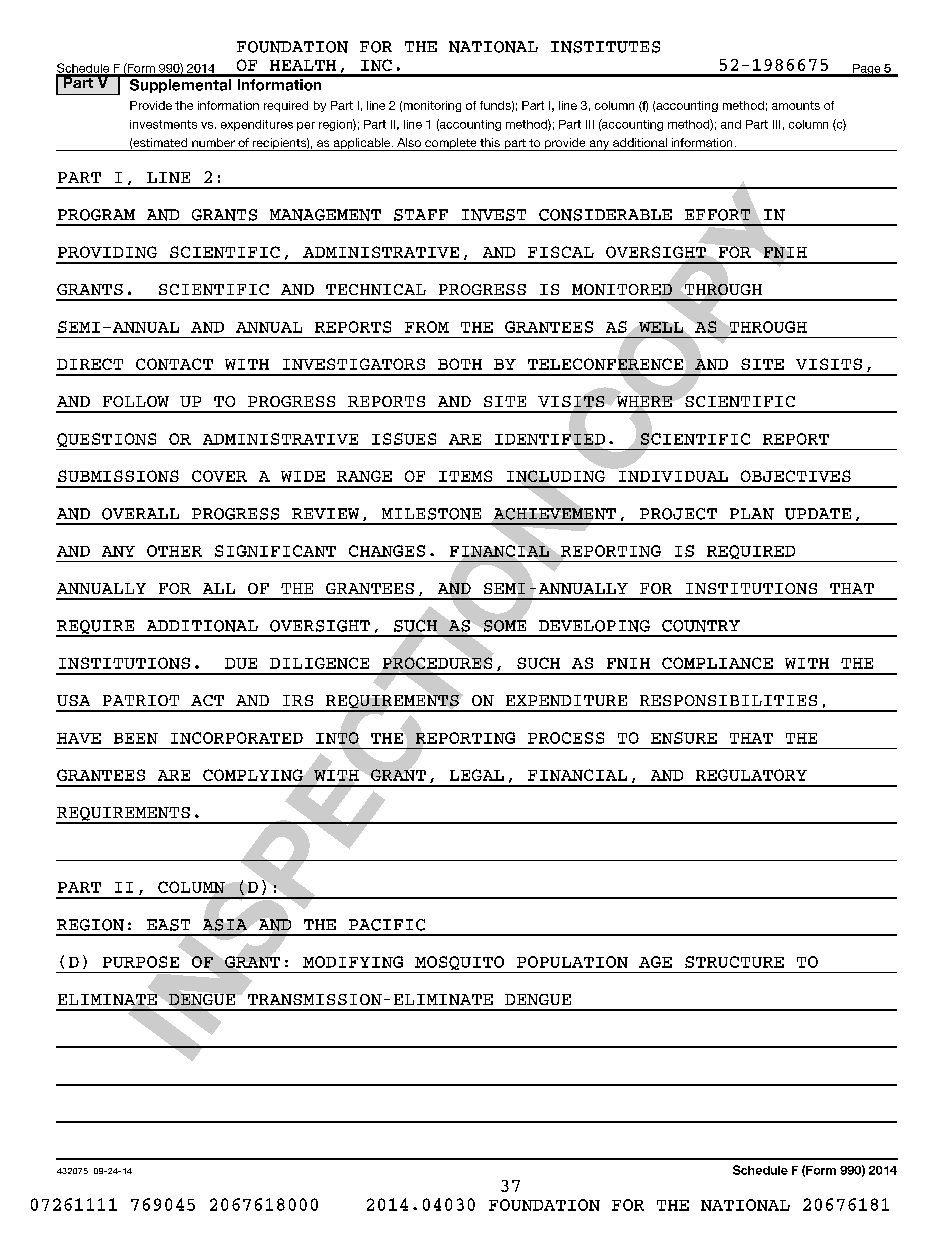  Describe the element at coordinates (213, 142) in the screenshot. I see `number` at that location.
